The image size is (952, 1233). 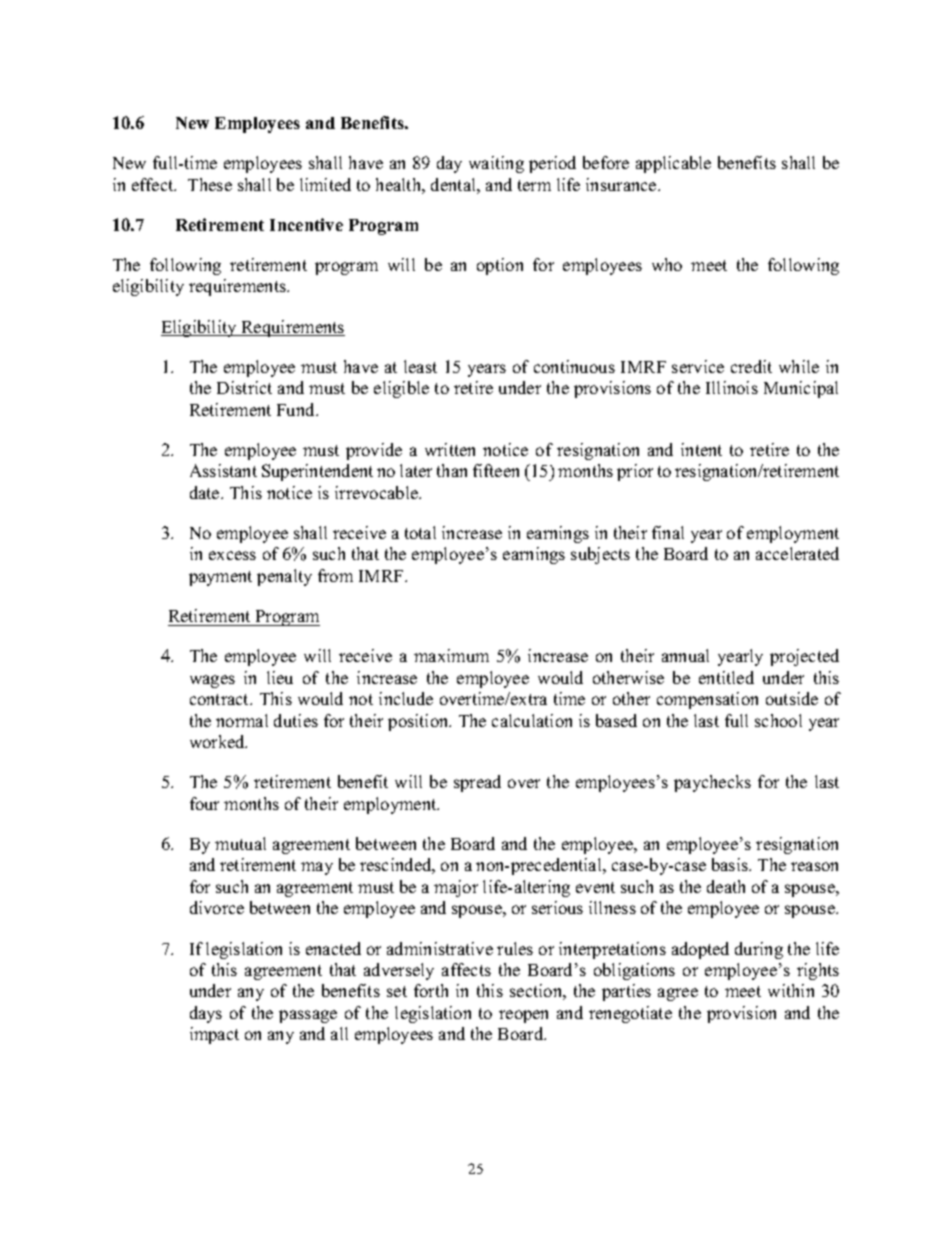 What do you see at coordinates (451, 655) in the screenshot?
I see `maximum` at bounding box center [451, 655].
